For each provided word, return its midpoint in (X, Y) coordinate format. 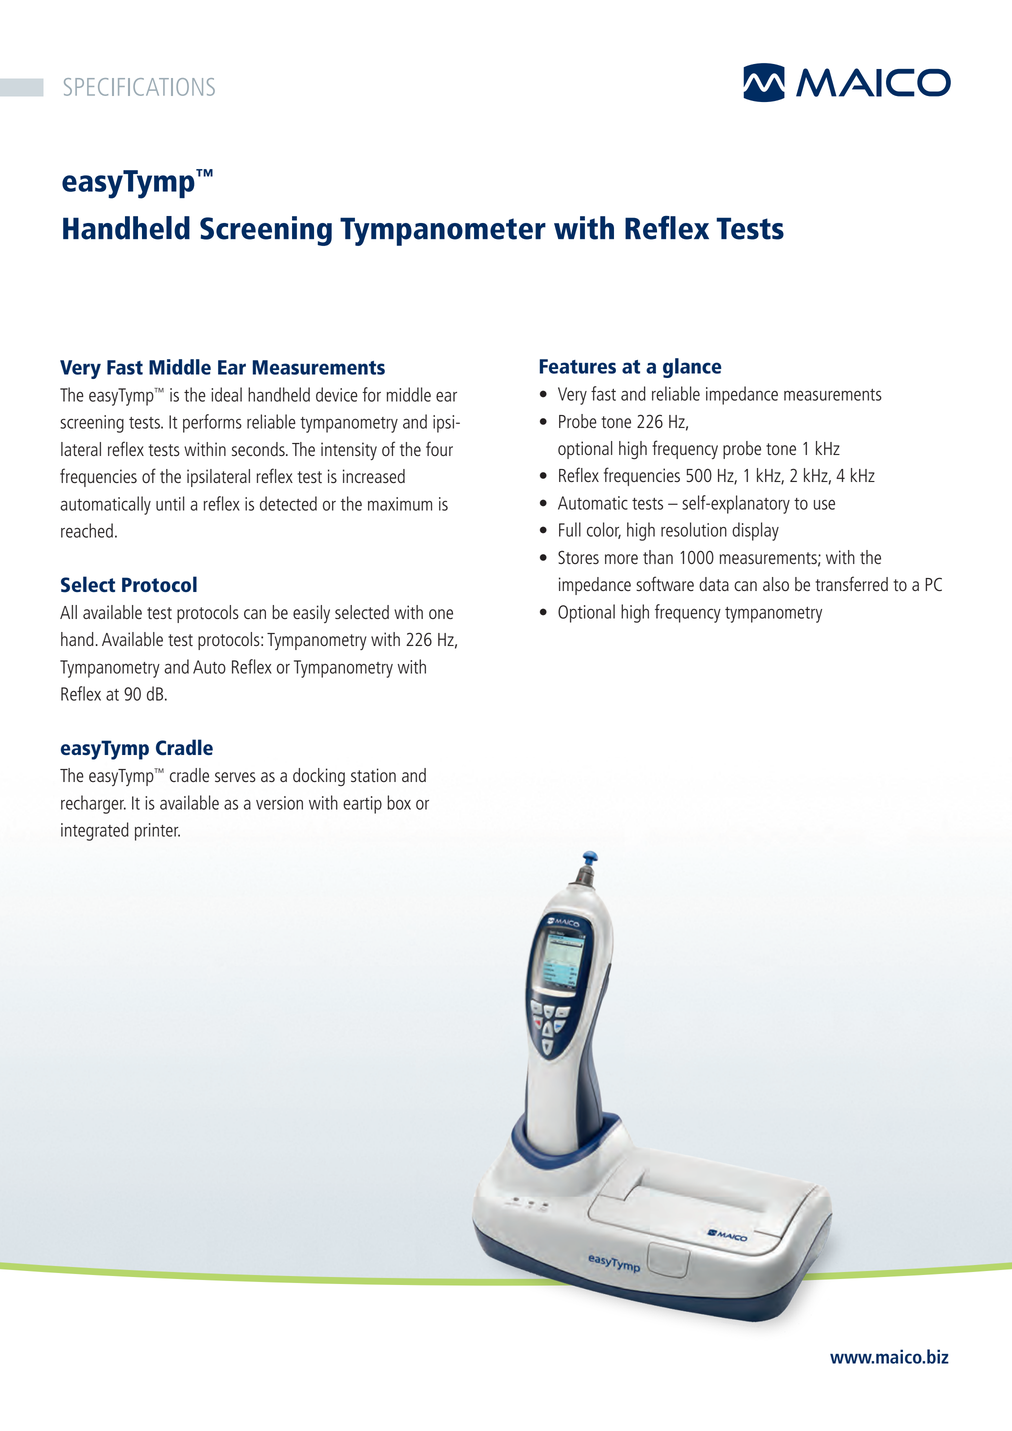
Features (578, 366)
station (373, 775)
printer (157, 832)
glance (692, 368)
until (170, 503)
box (399, 802)
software (665, 583)
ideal (226, 394)
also (776, 584)
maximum (400, 504)
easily (311, 614)
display (755, 531)
